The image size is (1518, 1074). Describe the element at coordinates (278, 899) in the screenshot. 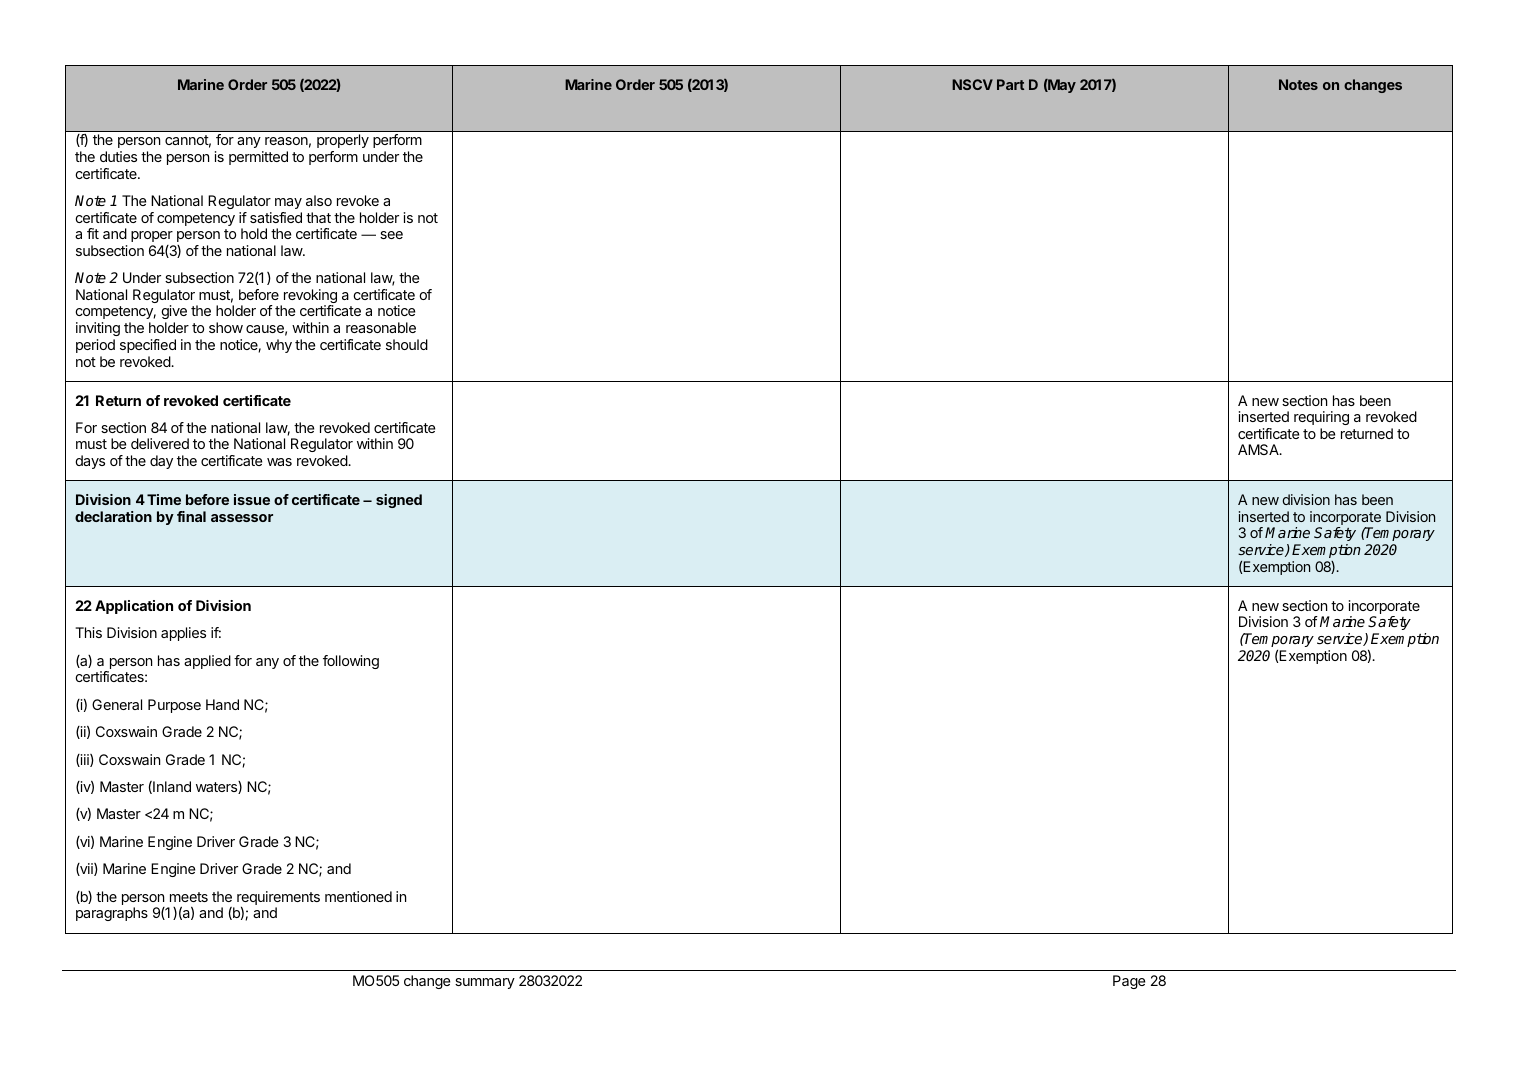

I see `requirements` at that location.
